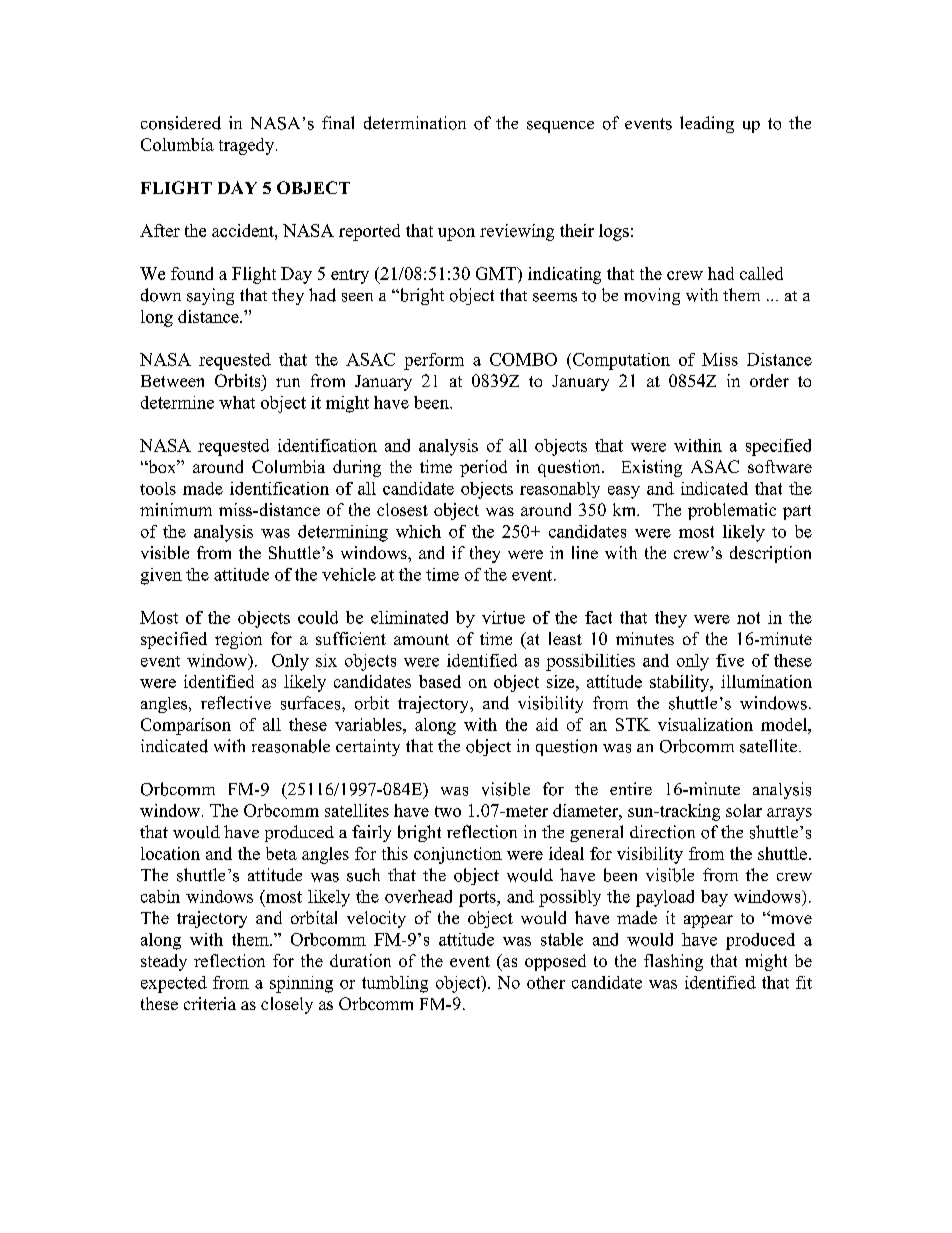 The width and height of the screenshot is (952, 1233). What do you see at coordinates (418, 531) in the screenshot?
I see `which` at bounding box center [418, 531].
